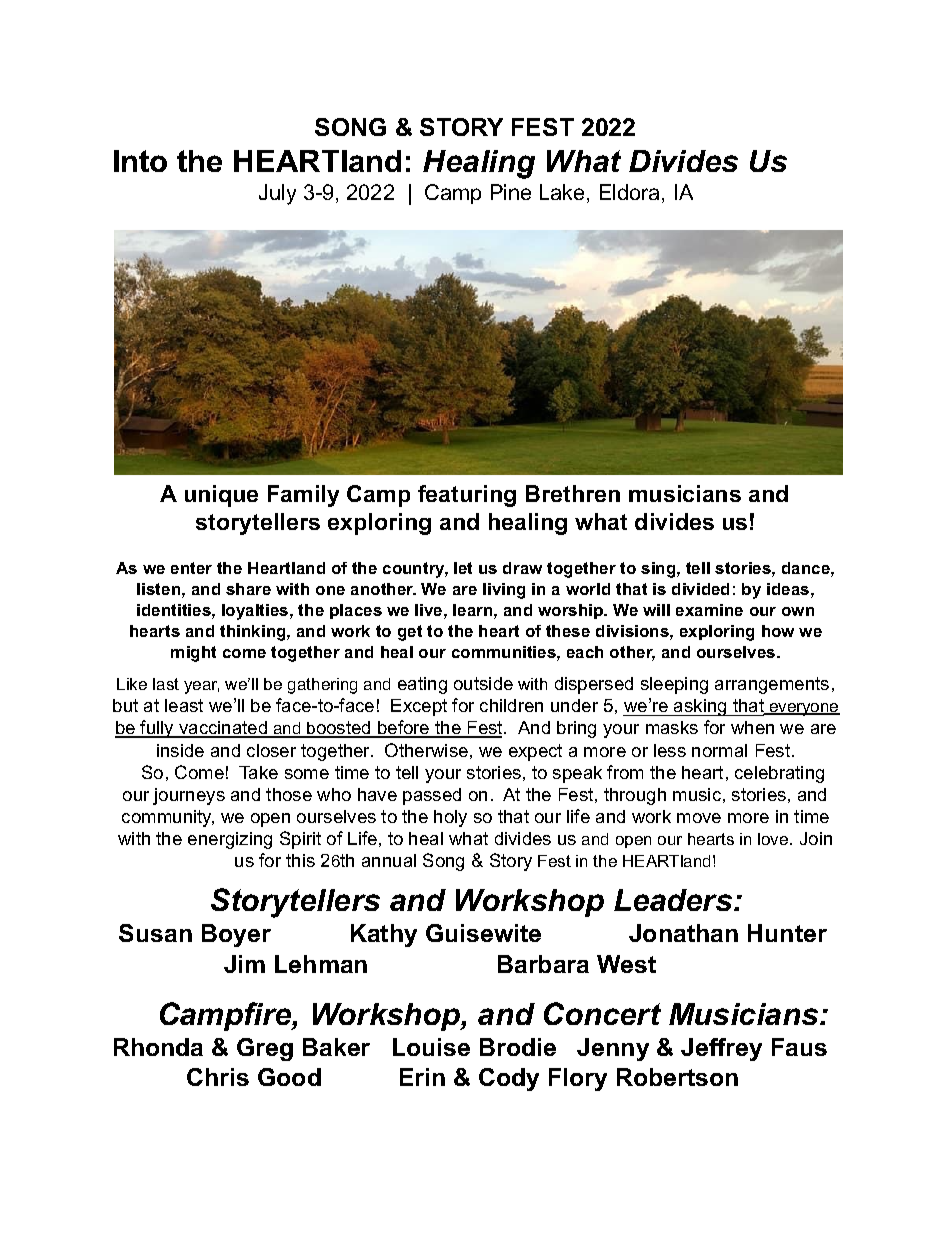 The image size is (952, 1233). What do you see at coordinates (511, 192) in the page?
I see `Pine` at bounding box center [511, 192].
